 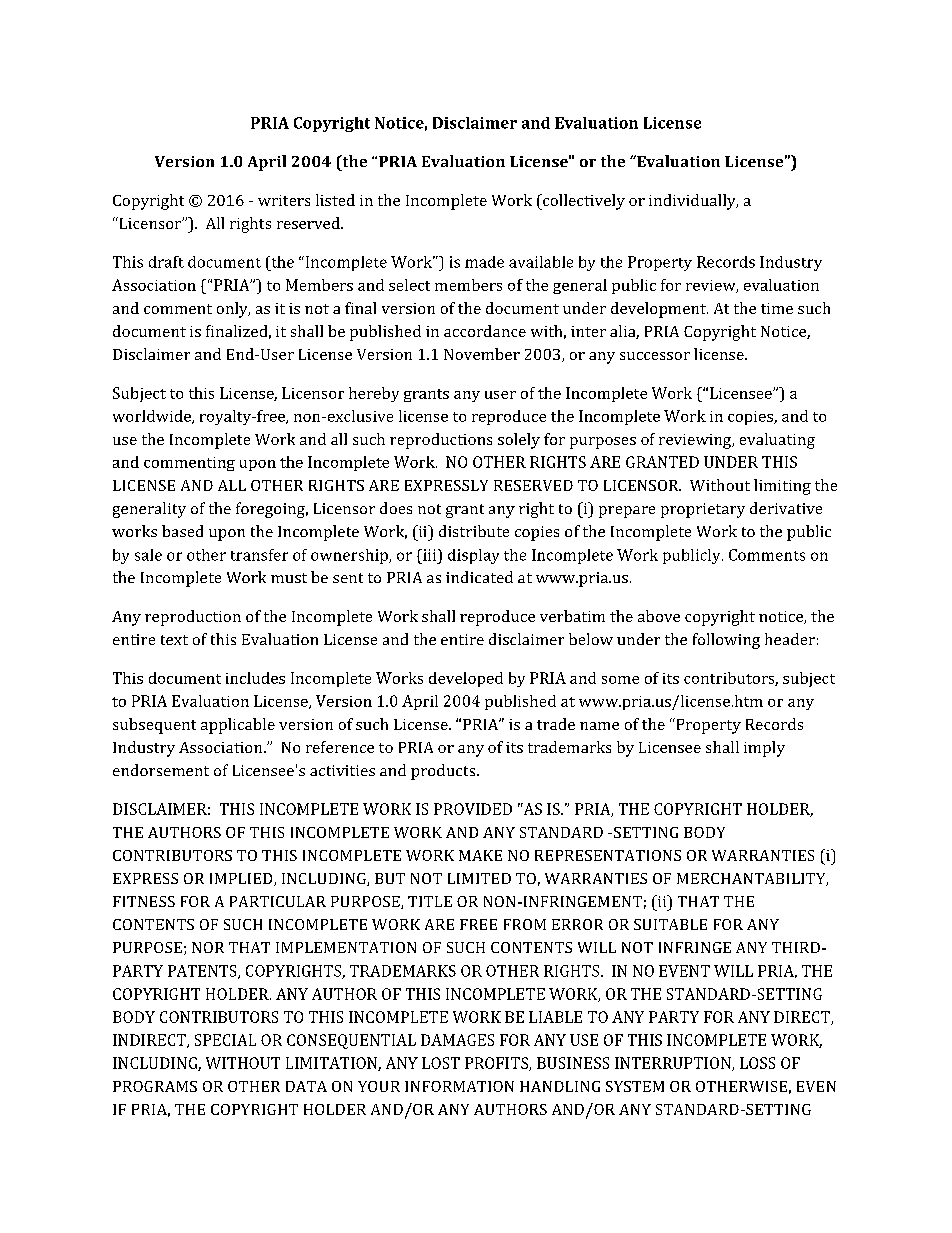 What do you see at coordinates (474, 531) in the screenshot?
I see `distribute` at bounding box center [474, 531].
